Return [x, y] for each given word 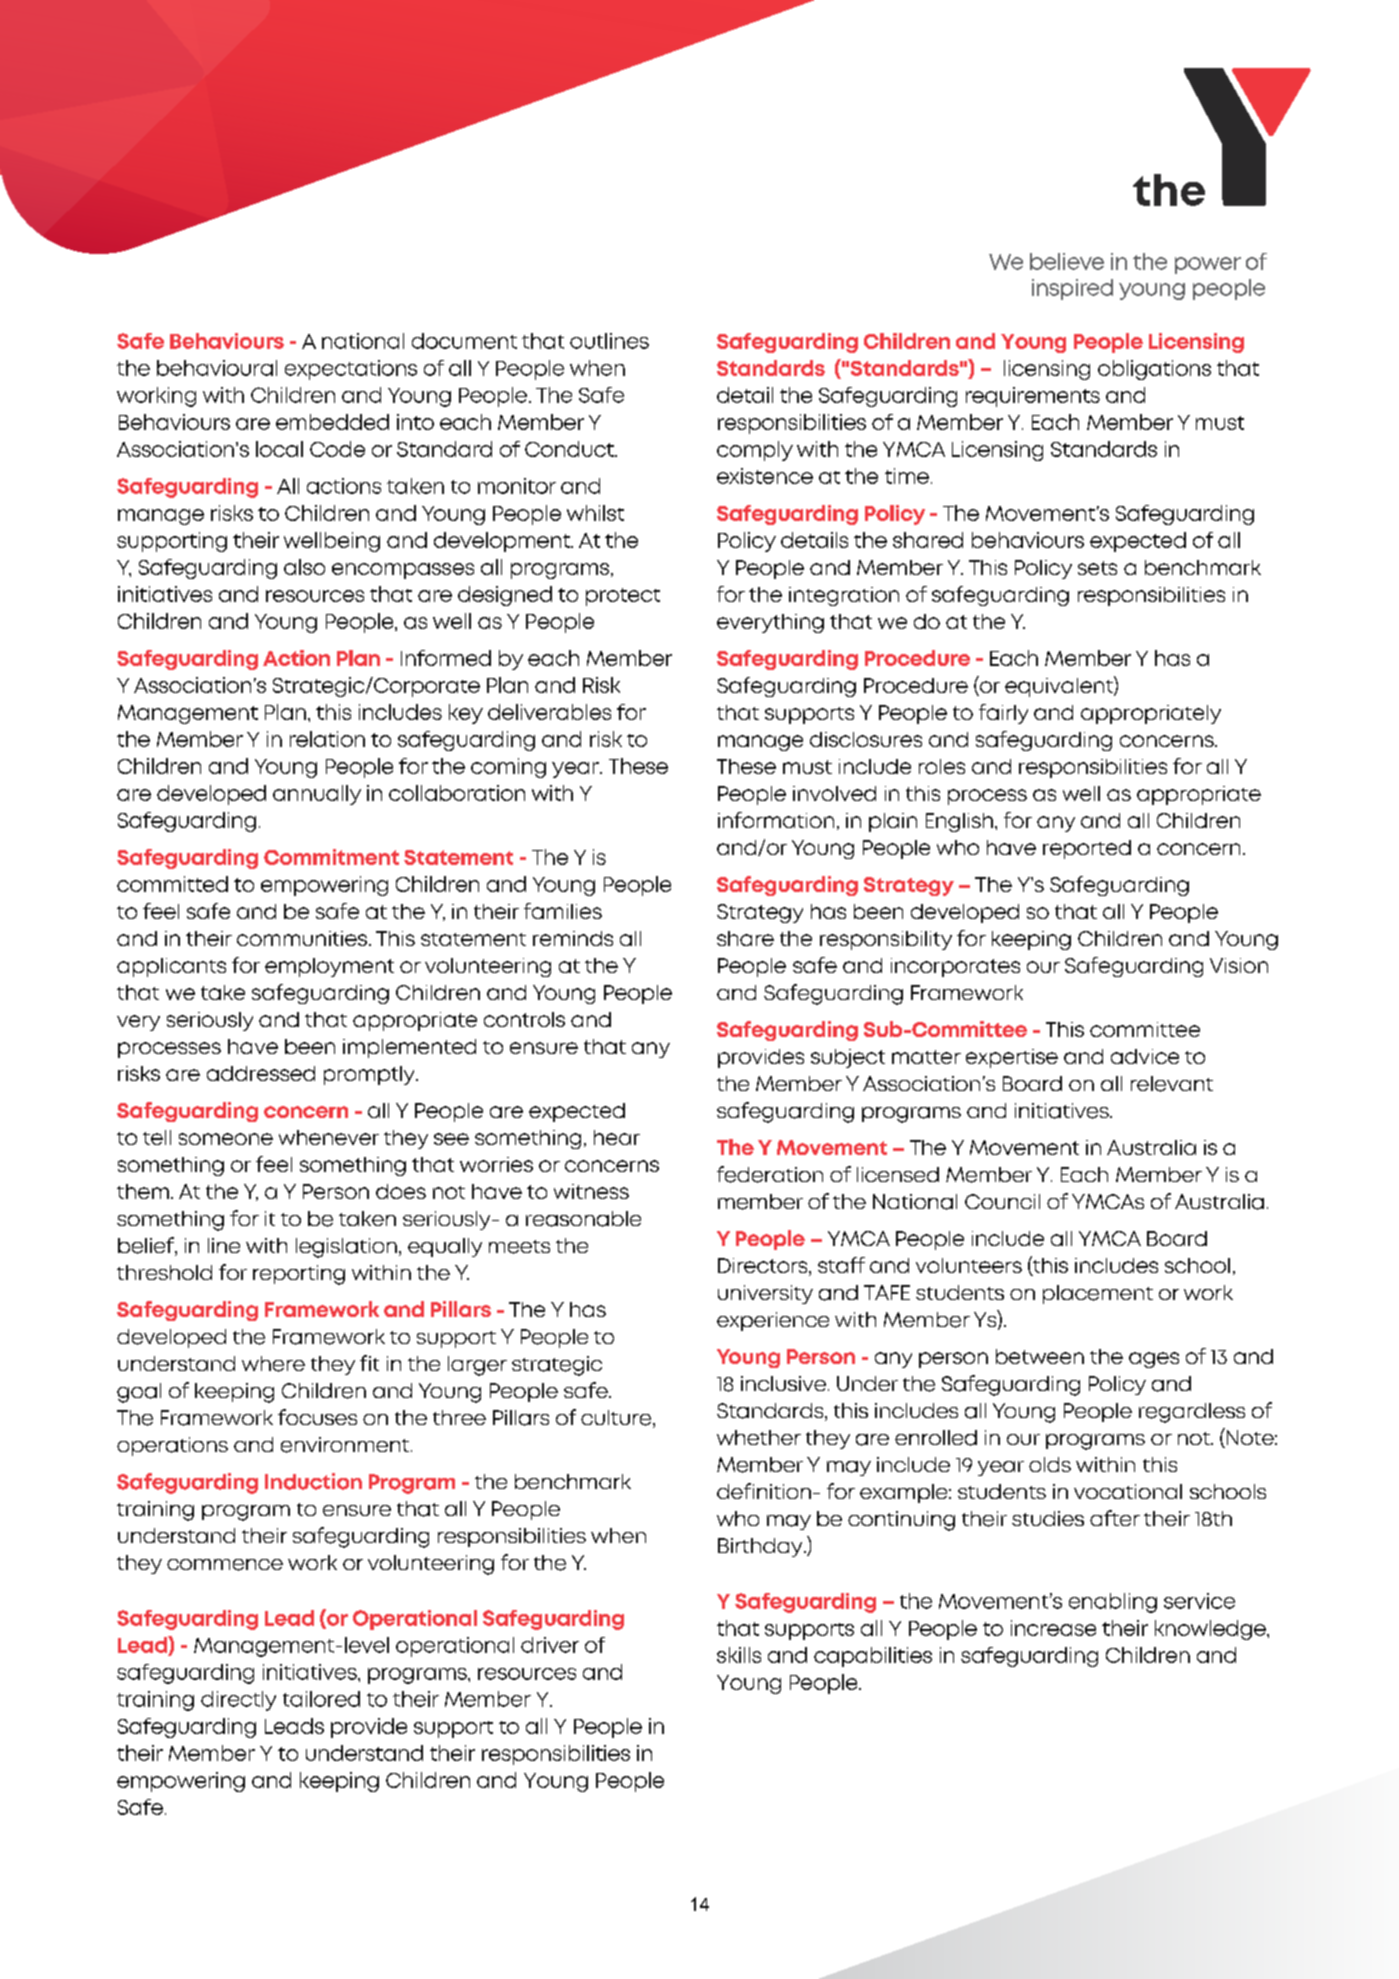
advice [1145, 1056]
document [464, 341]
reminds [573, 938]
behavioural [217, 368]
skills [739, 1655]
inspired [1072, 289]
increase [1053, 1628]
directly [238, 1701]
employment [329, 967]
